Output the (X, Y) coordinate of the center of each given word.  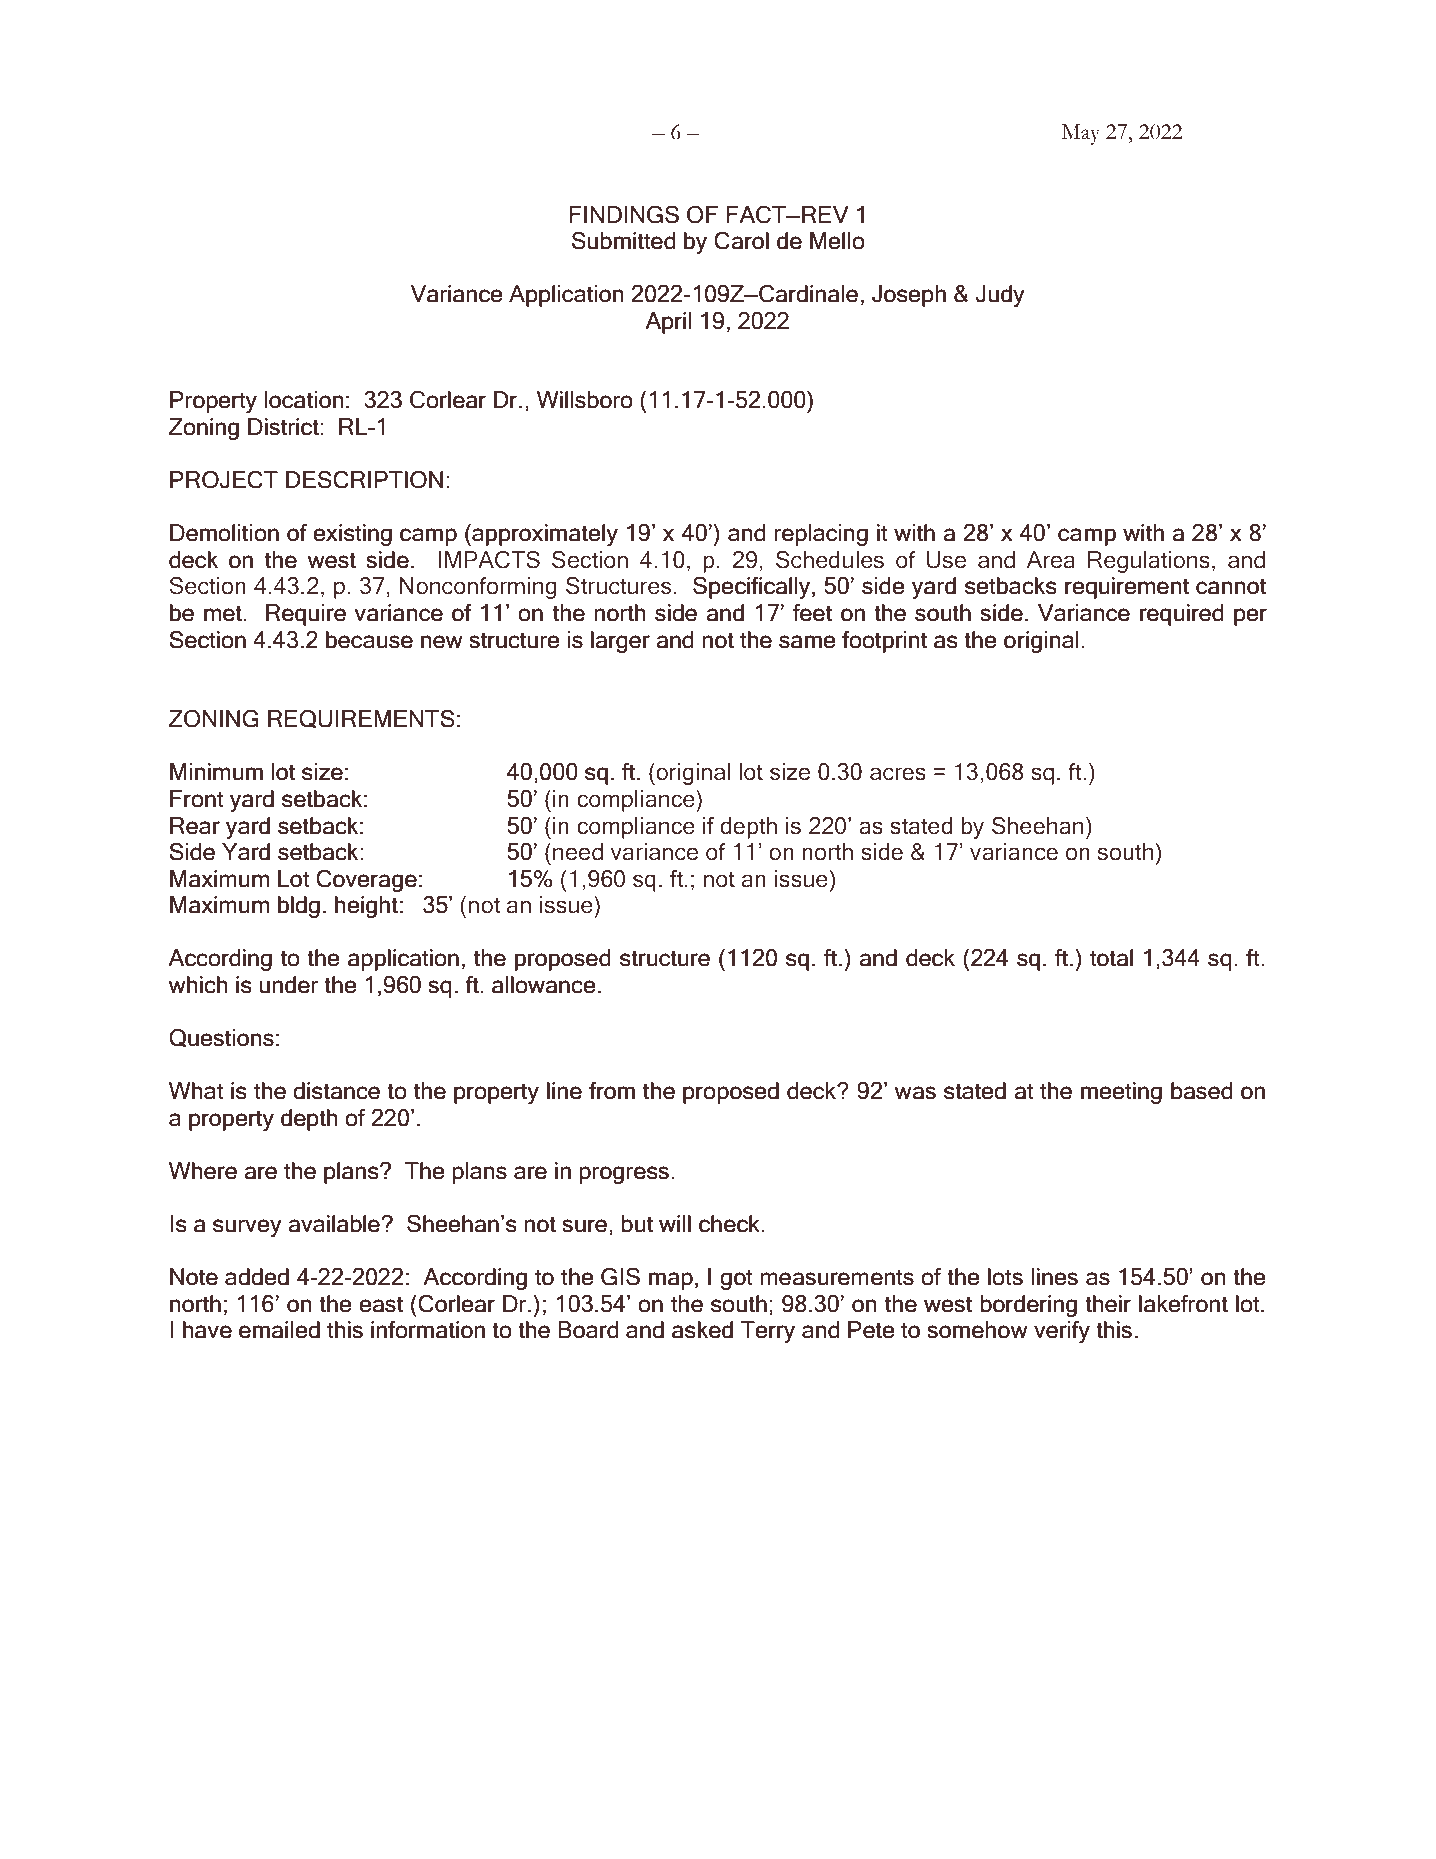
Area (1051, 560)
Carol (741, 241)
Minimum (216, 772)
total (1111, 958)
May (1081, 134)
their (1108, 1304)
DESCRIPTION (364, 480)
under (289, 985)
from (612, 1091)
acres (898, 774)
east (381, 1305)
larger (620, 642)
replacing (821, 535)
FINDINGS (624, 215)
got (736, 1280)
